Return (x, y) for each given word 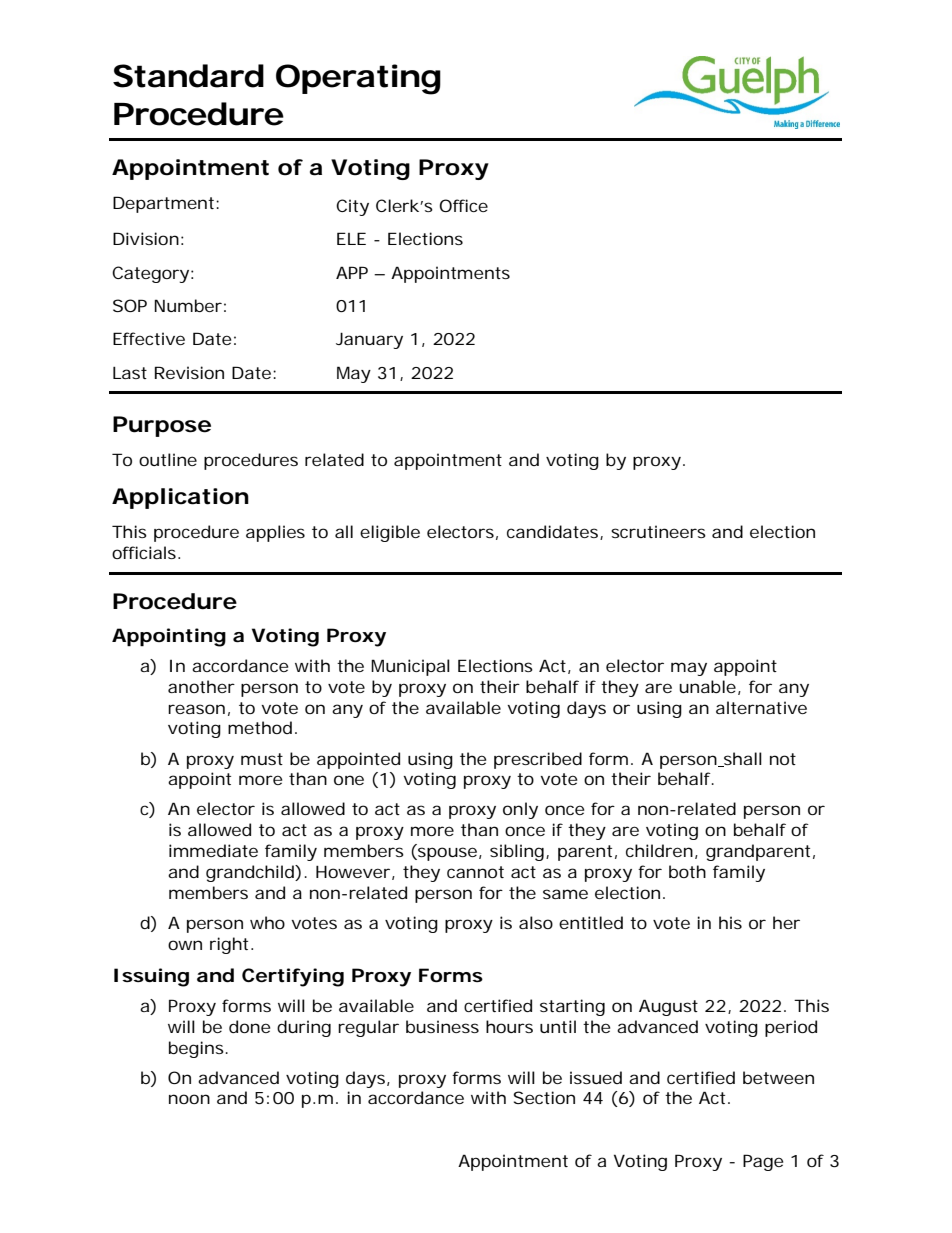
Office (464, 205)
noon (189, 1099)
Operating (358, 79)
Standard (188, 76)
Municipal (410, 667)
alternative (761, 707)
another (201, 686)
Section (544, 1097)
